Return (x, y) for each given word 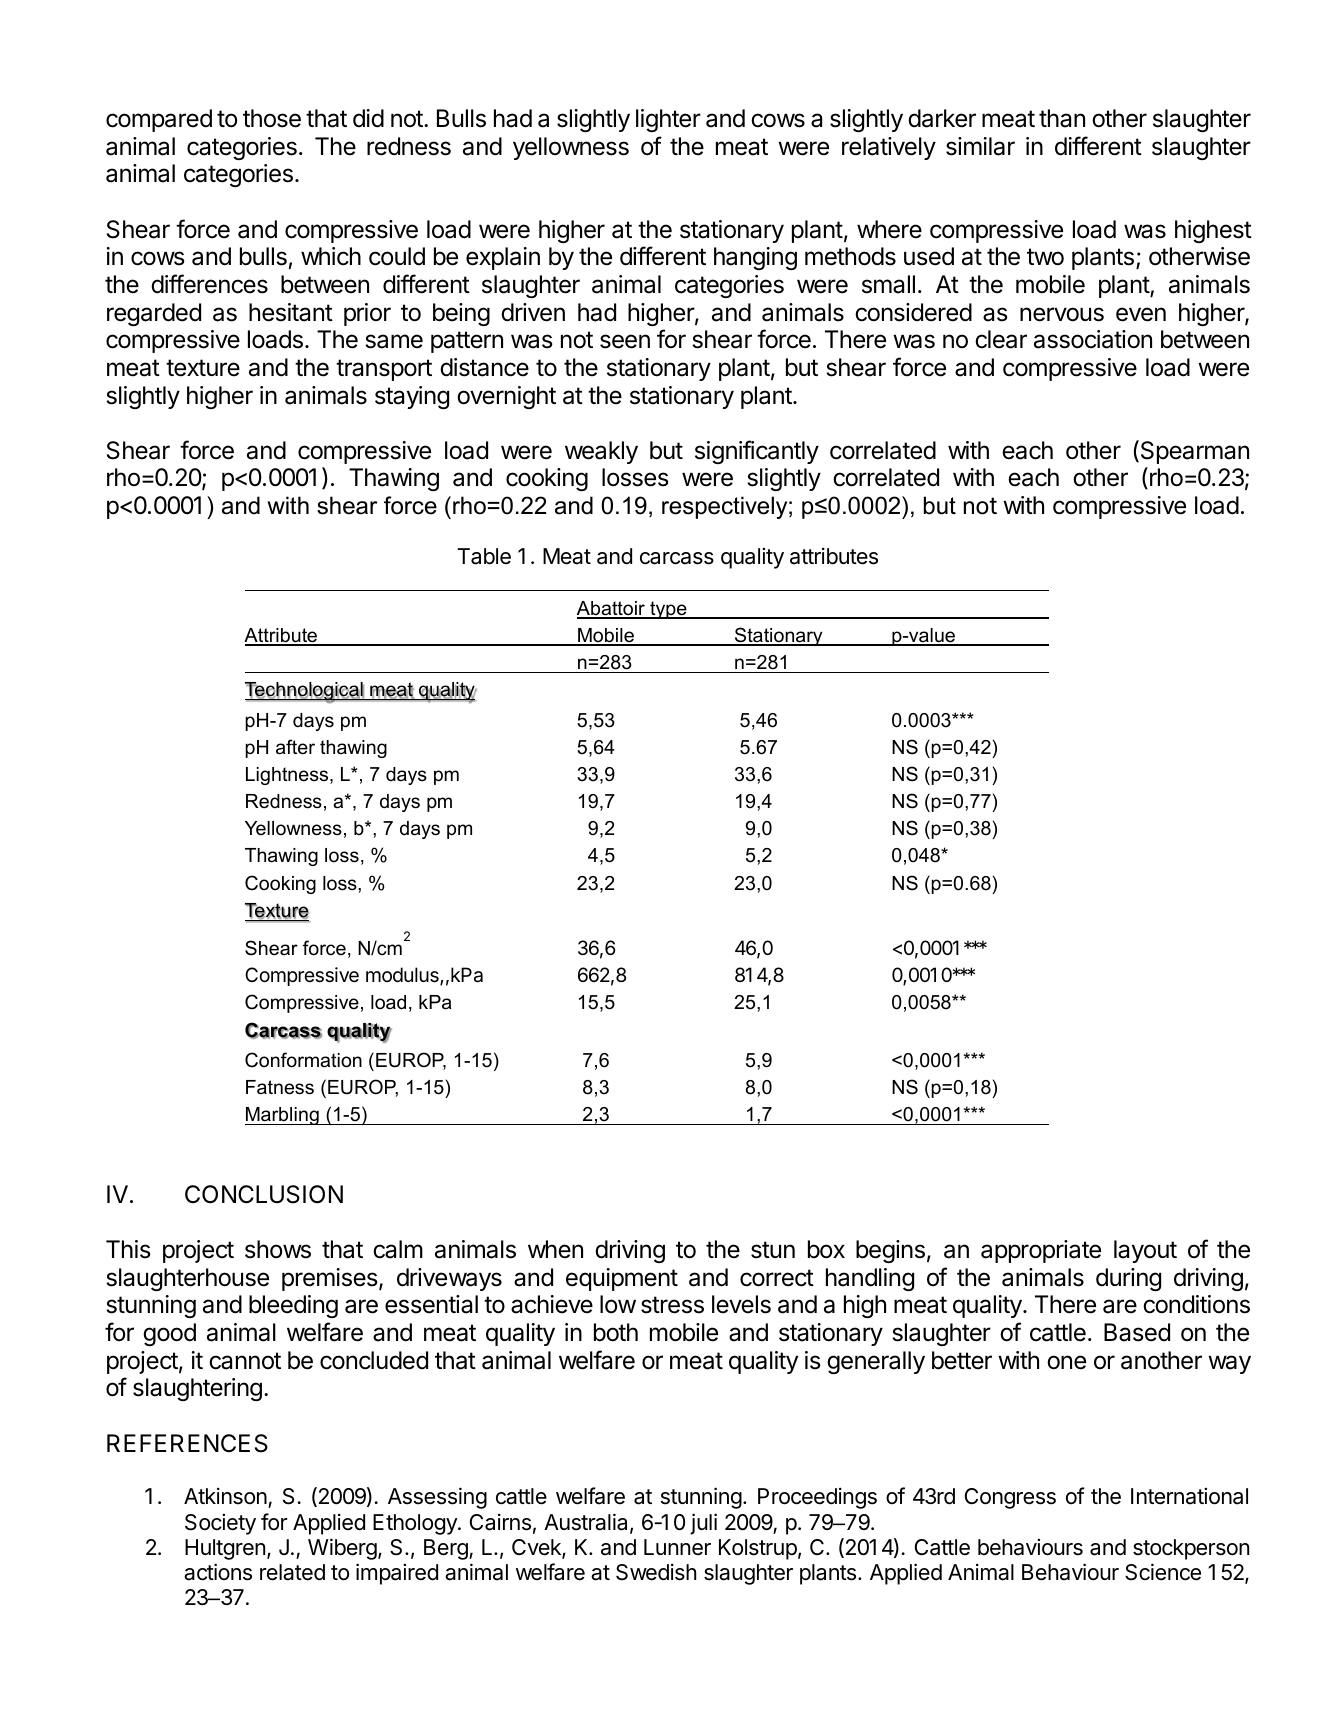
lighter (668, 120)
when (555, 1249)
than (1062, 118)
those (272, 118)
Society (220, 1524)
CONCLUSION (264, 1194)
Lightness (288, 776)
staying (412, 397)
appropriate (1041, 1251)
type (668, 610)
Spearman (1193, 452)
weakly (601, 452)
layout (1145, 1251)
